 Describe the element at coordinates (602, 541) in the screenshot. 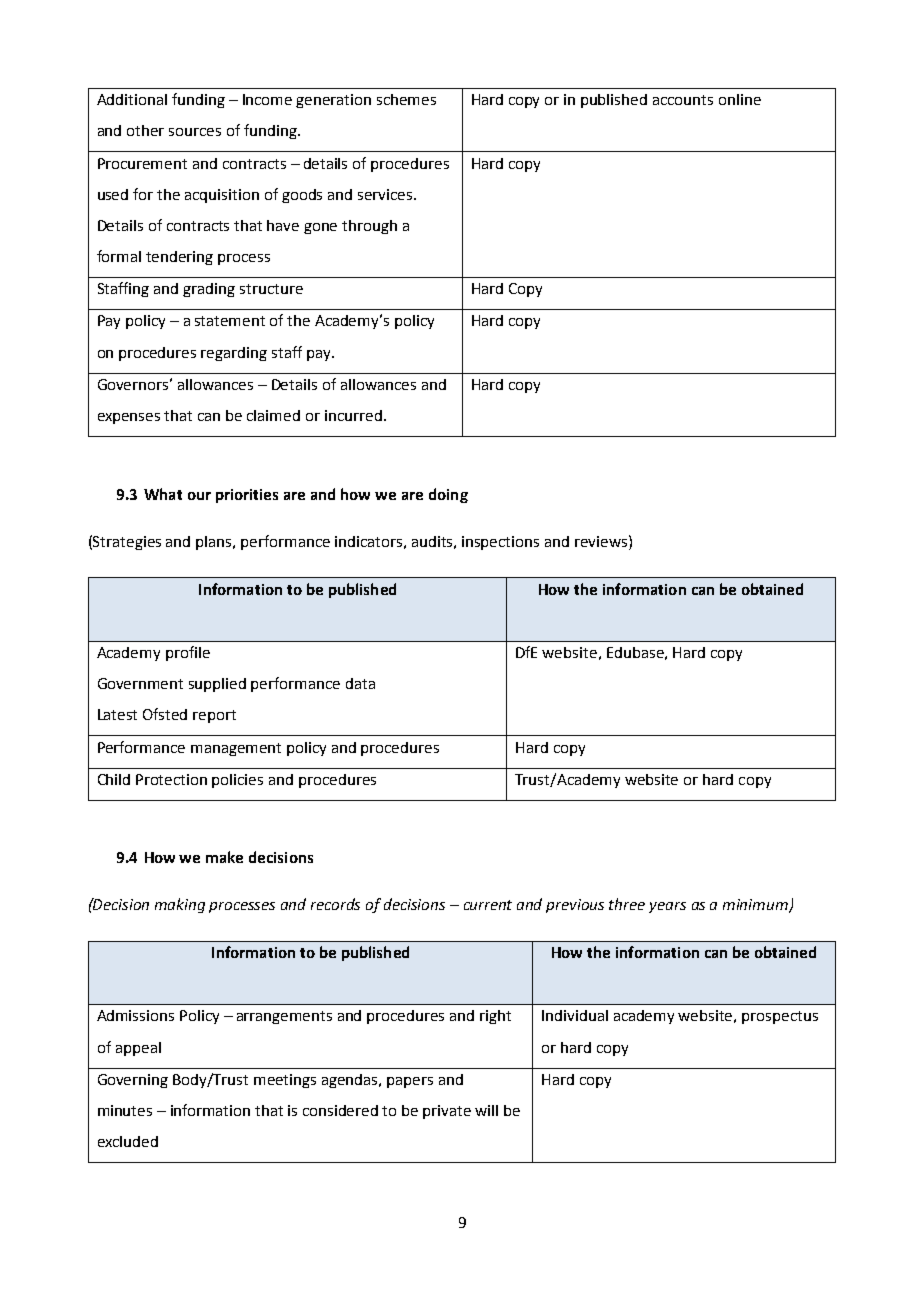

I see `reviews` at that location.
